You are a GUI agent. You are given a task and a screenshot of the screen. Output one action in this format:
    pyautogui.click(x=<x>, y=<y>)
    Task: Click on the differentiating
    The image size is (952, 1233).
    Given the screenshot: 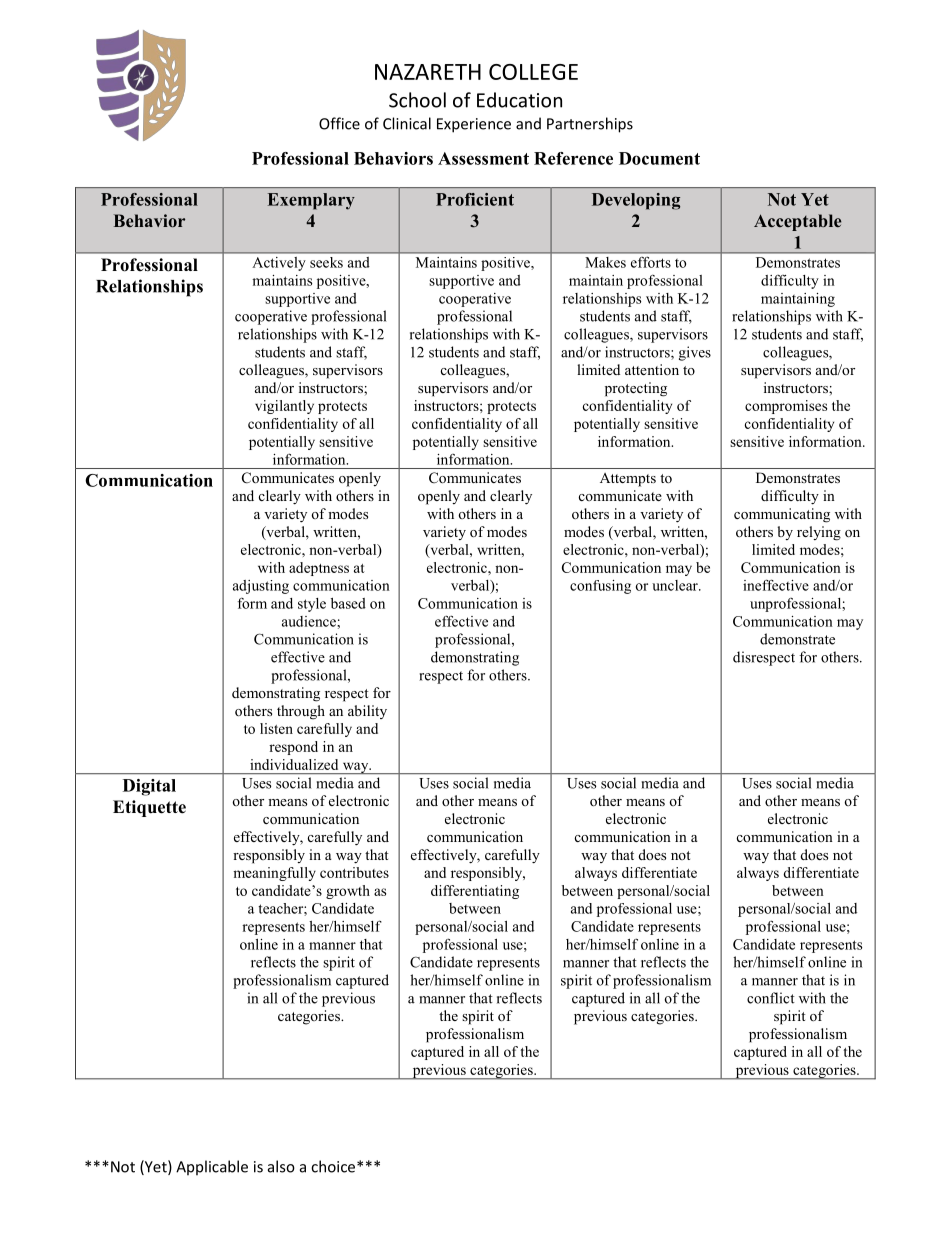 What is the action you would take?
    pyautogui.click(x=475, y=892)
